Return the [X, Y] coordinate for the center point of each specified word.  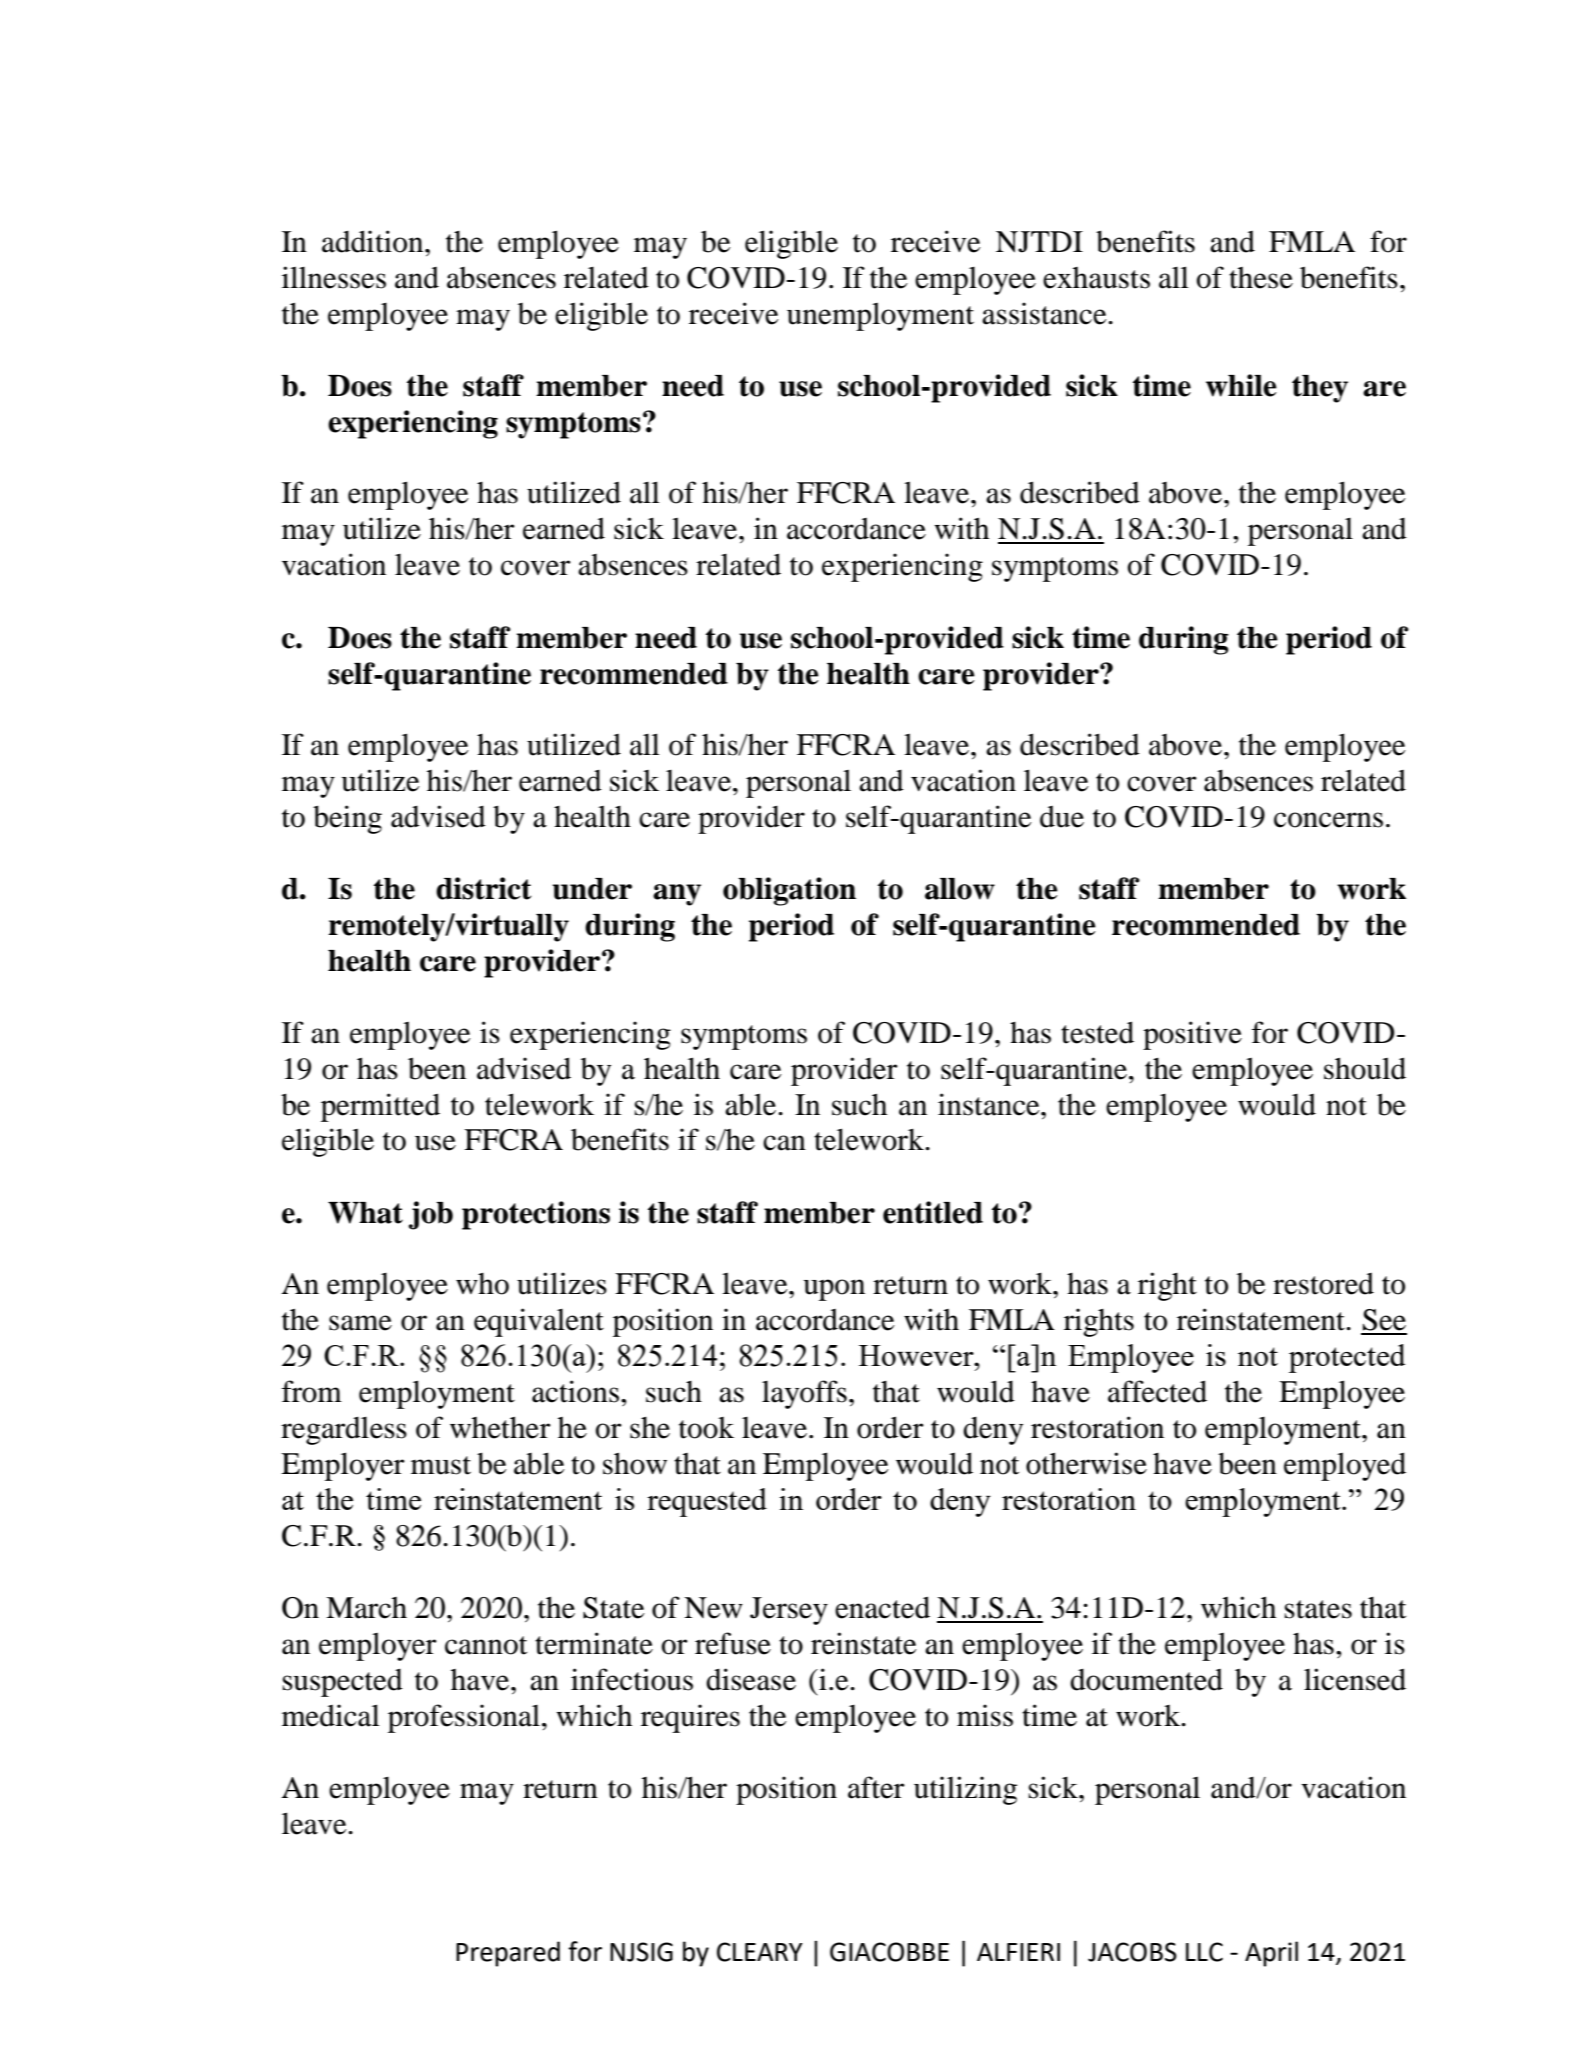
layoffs [804, 1394]
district [483, 888]
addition [374, 241]
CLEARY [760, 1952]
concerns [1328, 820]
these [1261, 278]
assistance [1045, 313]
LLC [1204, 1952]
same [360, 1323]
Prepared [508, 1954]
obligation [789, 891]
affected [1157, 1391]
